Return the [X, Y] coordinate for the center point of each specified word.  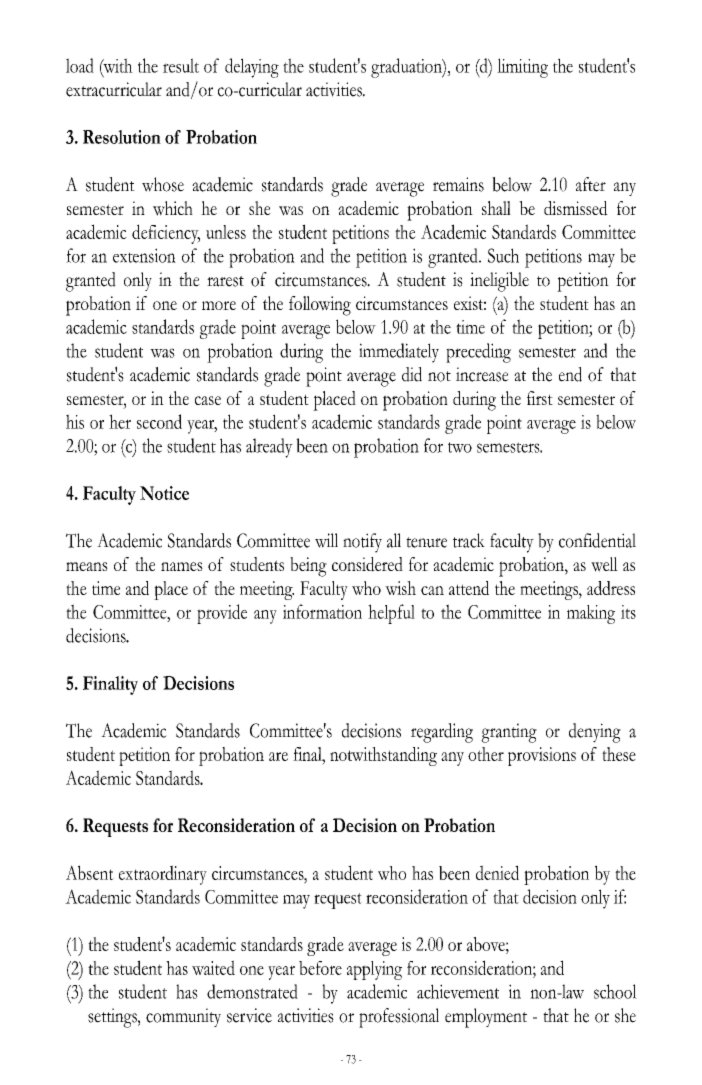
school [615, 991]
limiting [522, 68]
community [183, 1017]
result [181, 65]
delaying [252, 68]
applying [374, 970]
